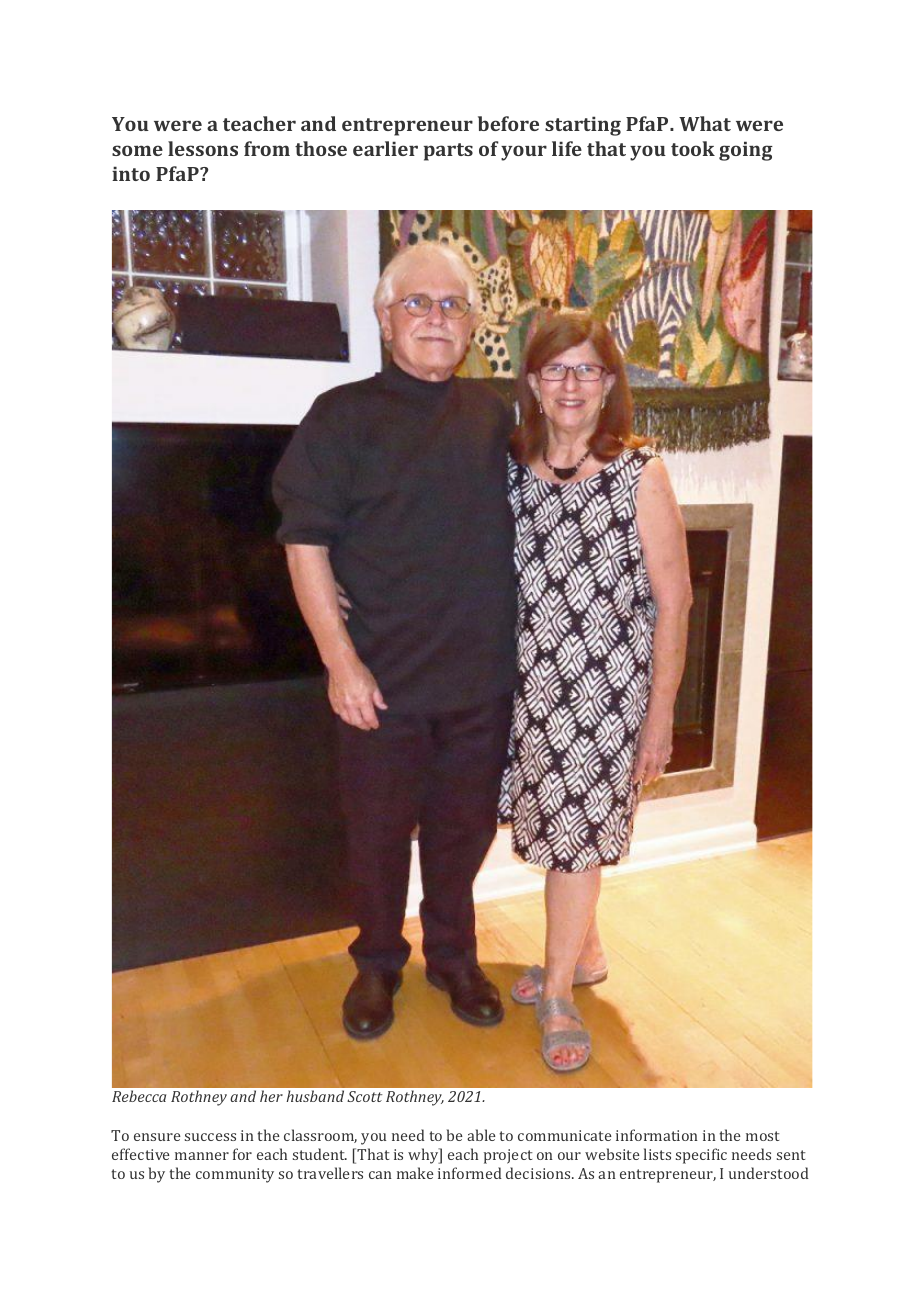 This screenshot has width=924, height=1308. I want to click on took, so click(693, 148).
